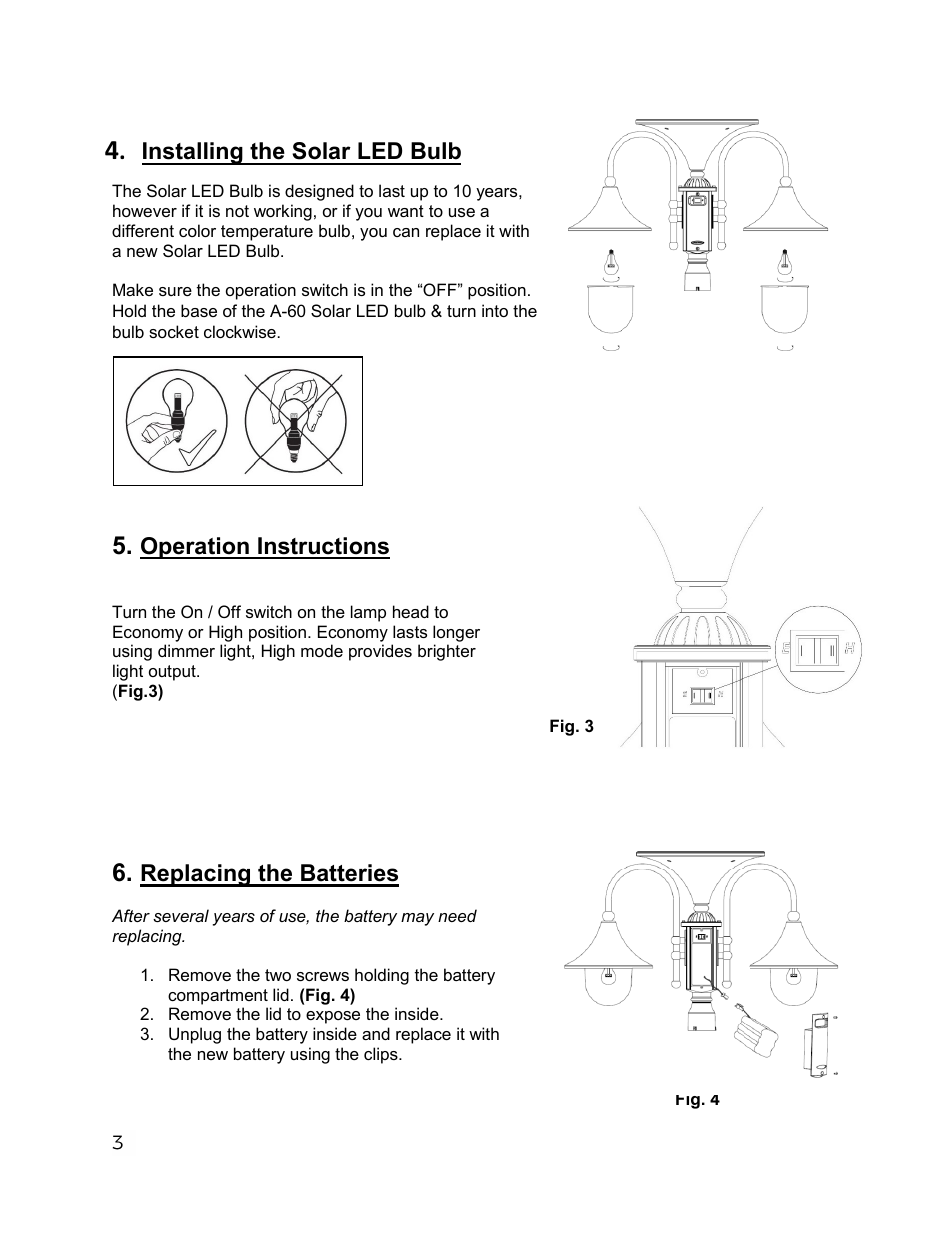  I want to click on Installing, so click(193, 153).
